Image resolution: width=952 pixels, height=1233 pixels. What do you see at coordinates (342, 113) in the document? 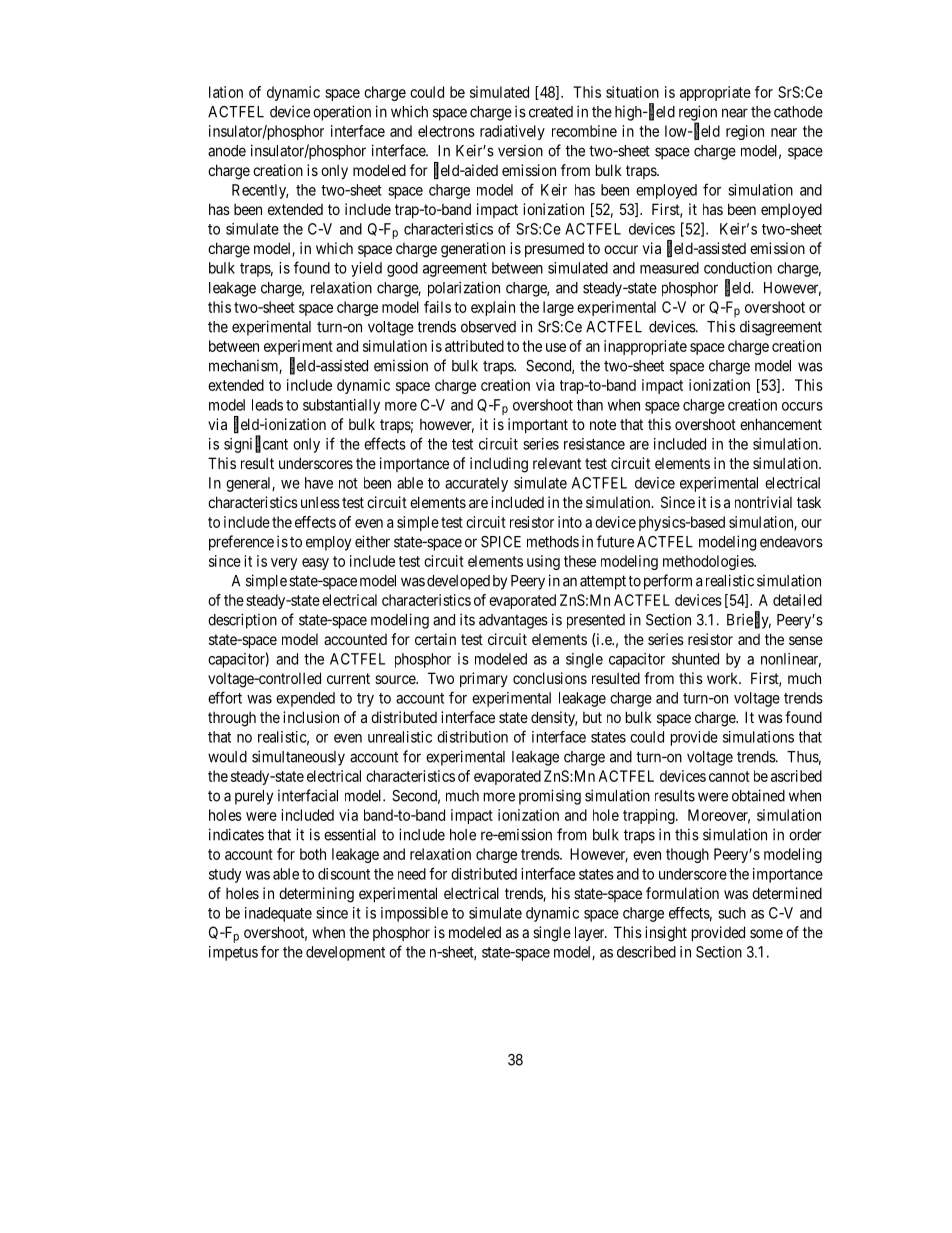
I see `operation` at bounding box center [342, 113].
